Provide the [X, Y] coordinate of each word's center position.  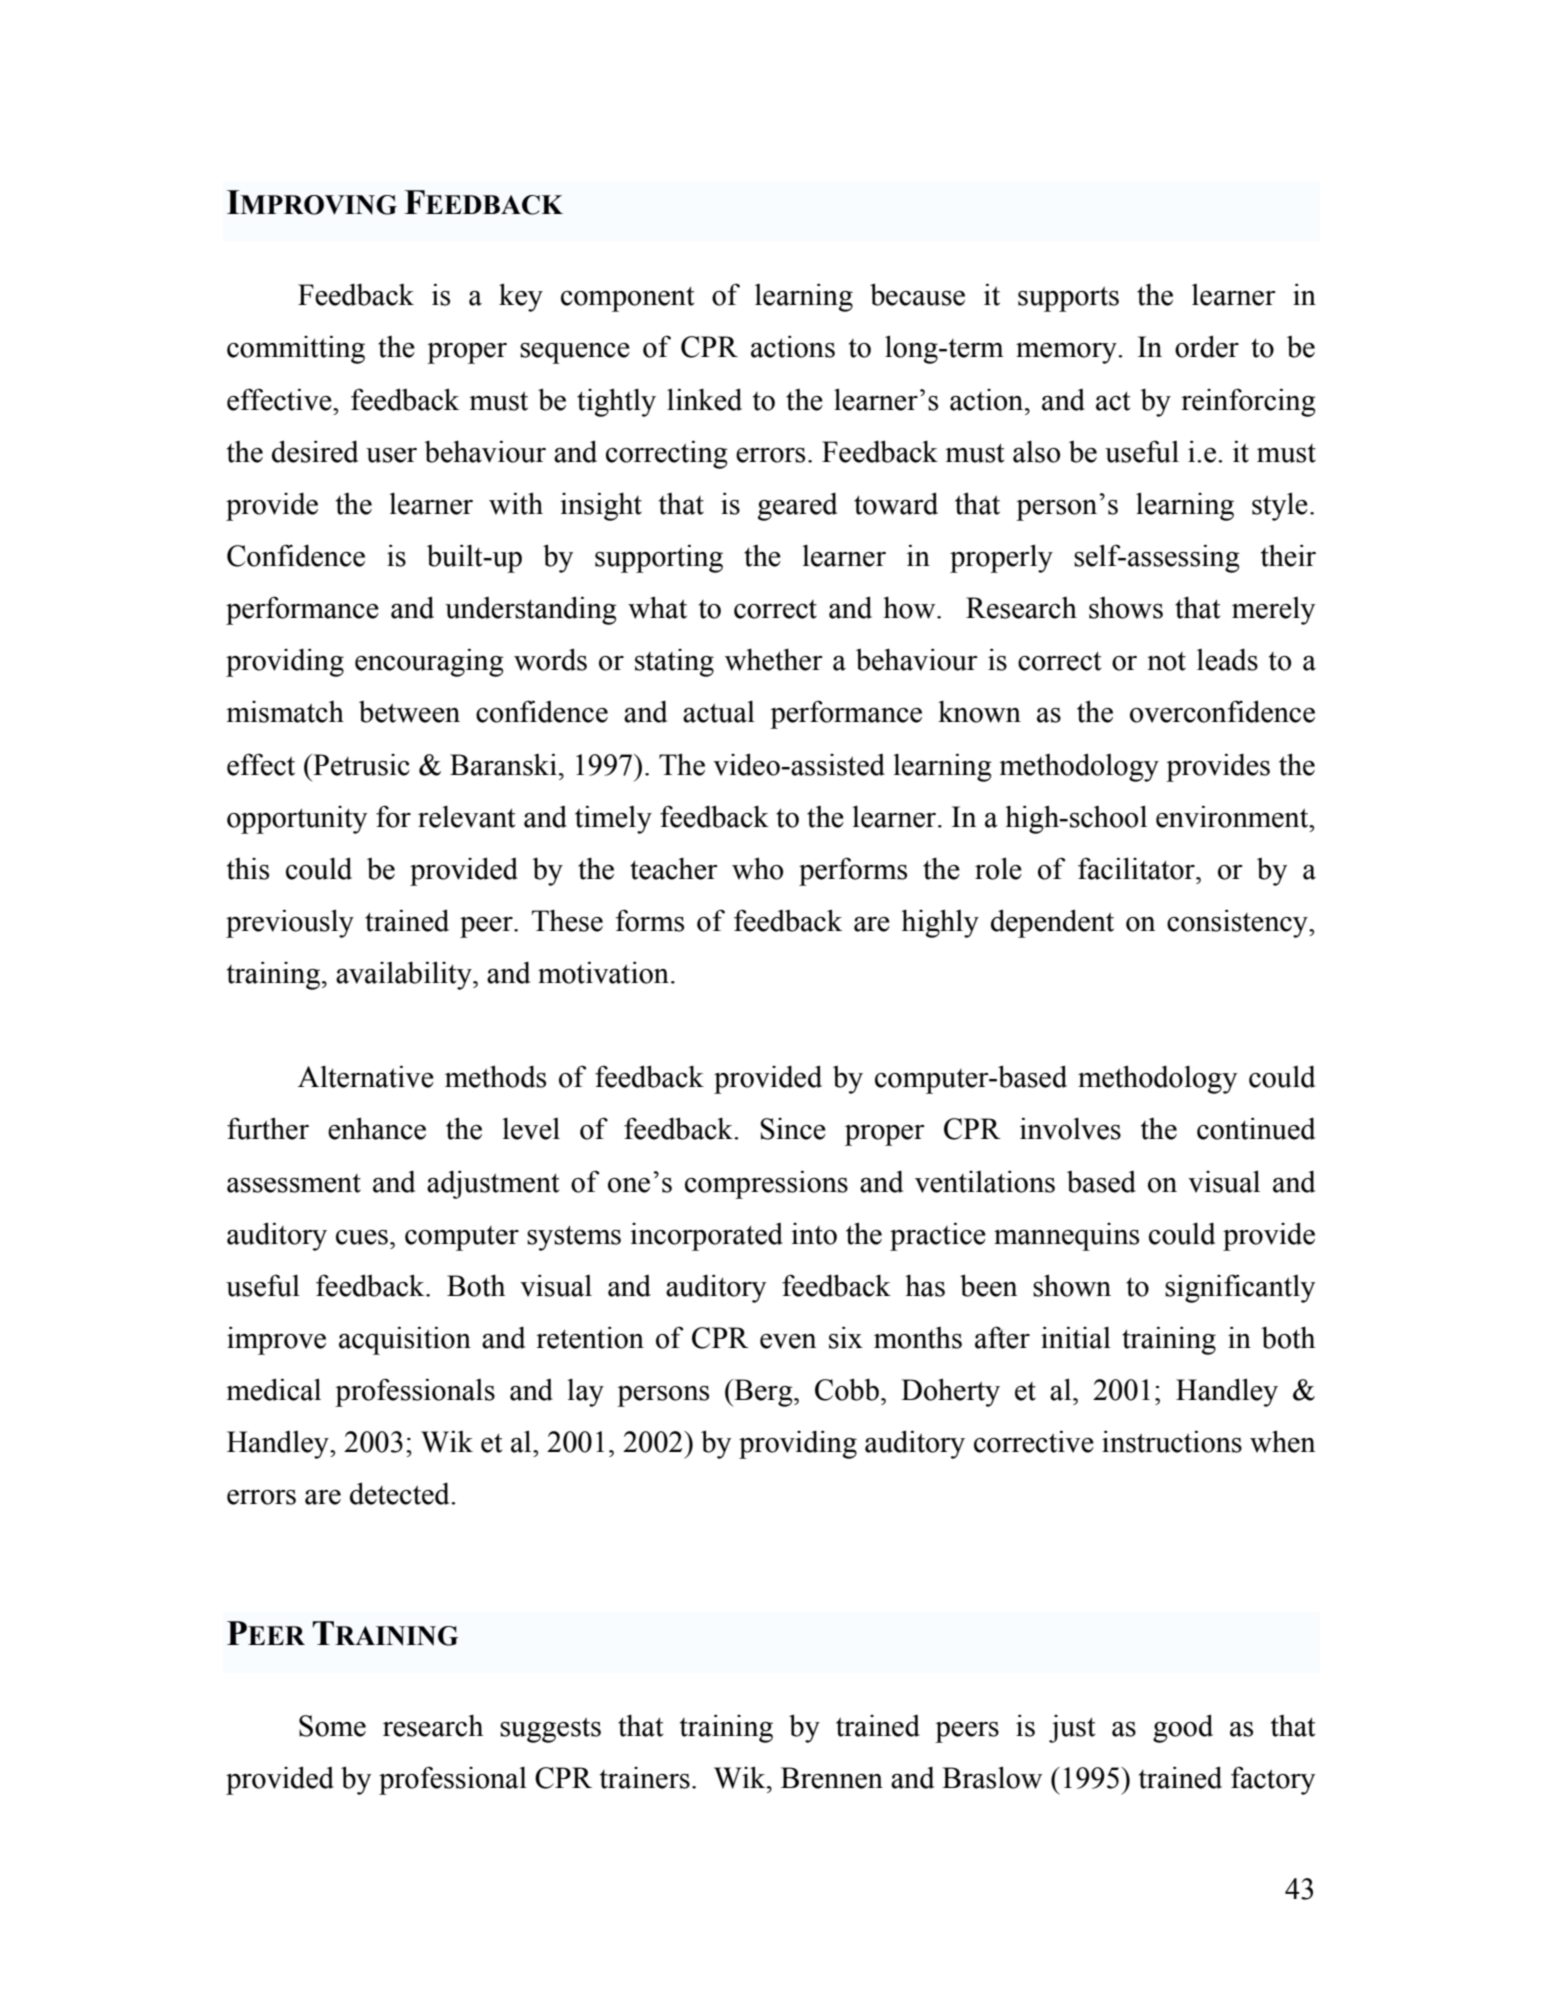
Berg [763, 1393]
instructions [1172, 1441]
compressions [766, 1184]
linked [704, 399]
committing [296, 349]
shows [1126, 608]
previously [290, 923]
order [1207, 346]
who [757, 868]
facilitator [1137, 868]
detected [401, 1493]
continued [1256, 1128]
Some [332, 1726]
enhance [377, 1128]
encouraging [429, 662]
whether [774, 659]
